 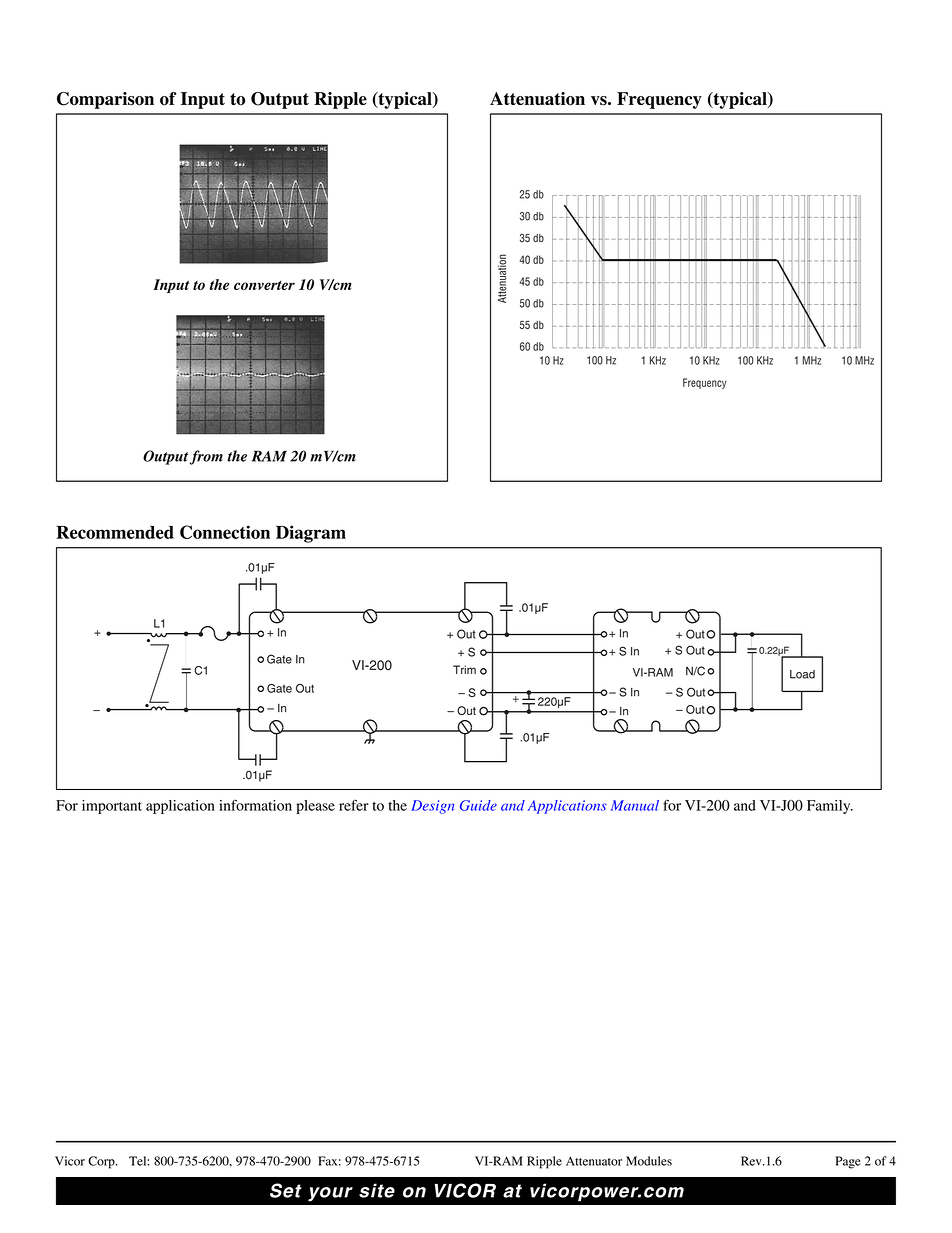 I want to click on from, so click(x=206, y=457).
